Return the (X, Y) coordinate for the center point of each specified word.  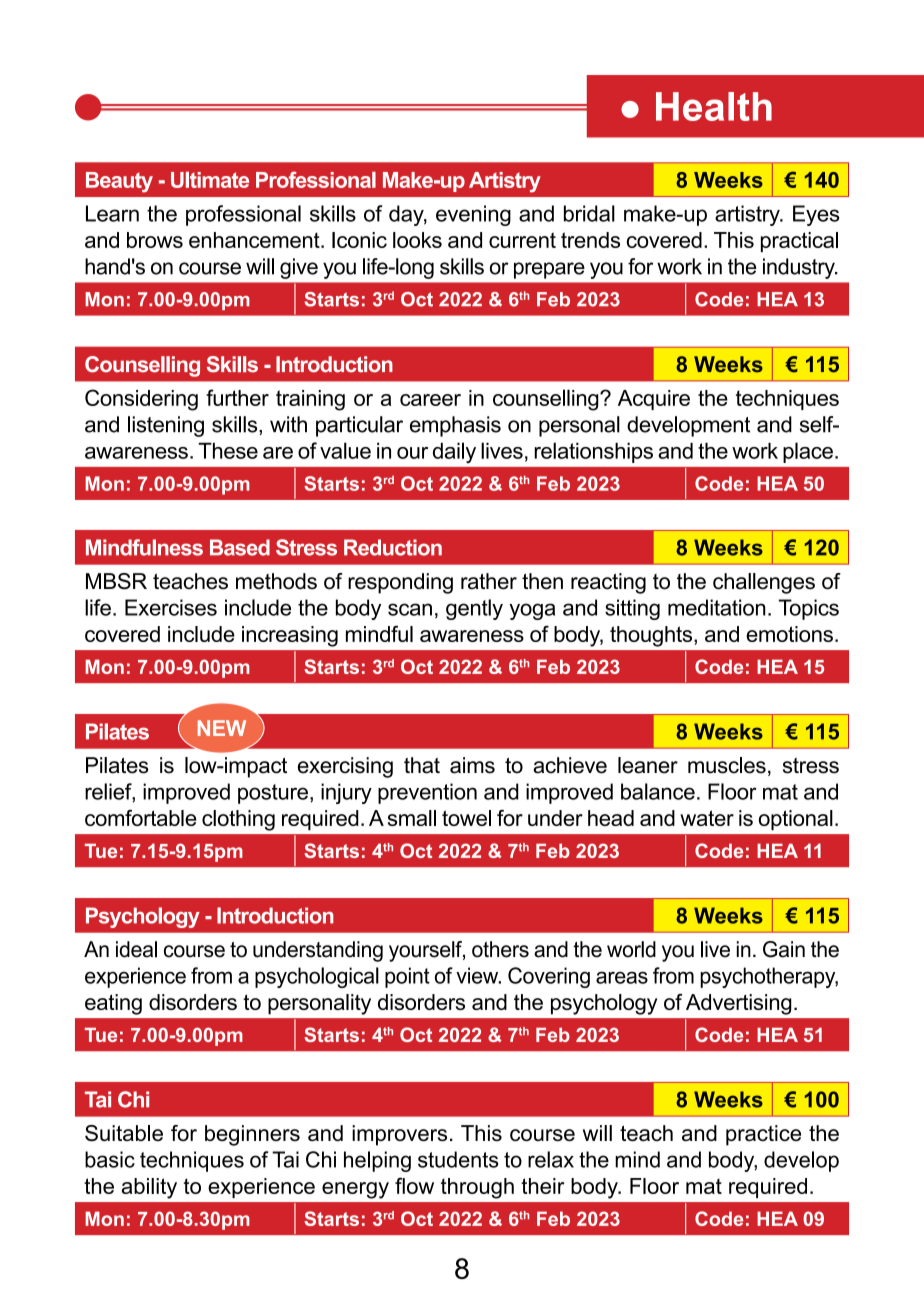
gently (474, 609)
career (430, 400)
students (458, 1159)
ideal (136, 949)
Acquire (654, 400)
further (237, 397)
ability (149, 1188)
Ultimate (210, 180)
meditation (717, 607)
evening (473, 215)
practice (763, 1135)
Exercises (171, 607)
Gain (784, 949)
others (500, 949)
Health (714, 106)
